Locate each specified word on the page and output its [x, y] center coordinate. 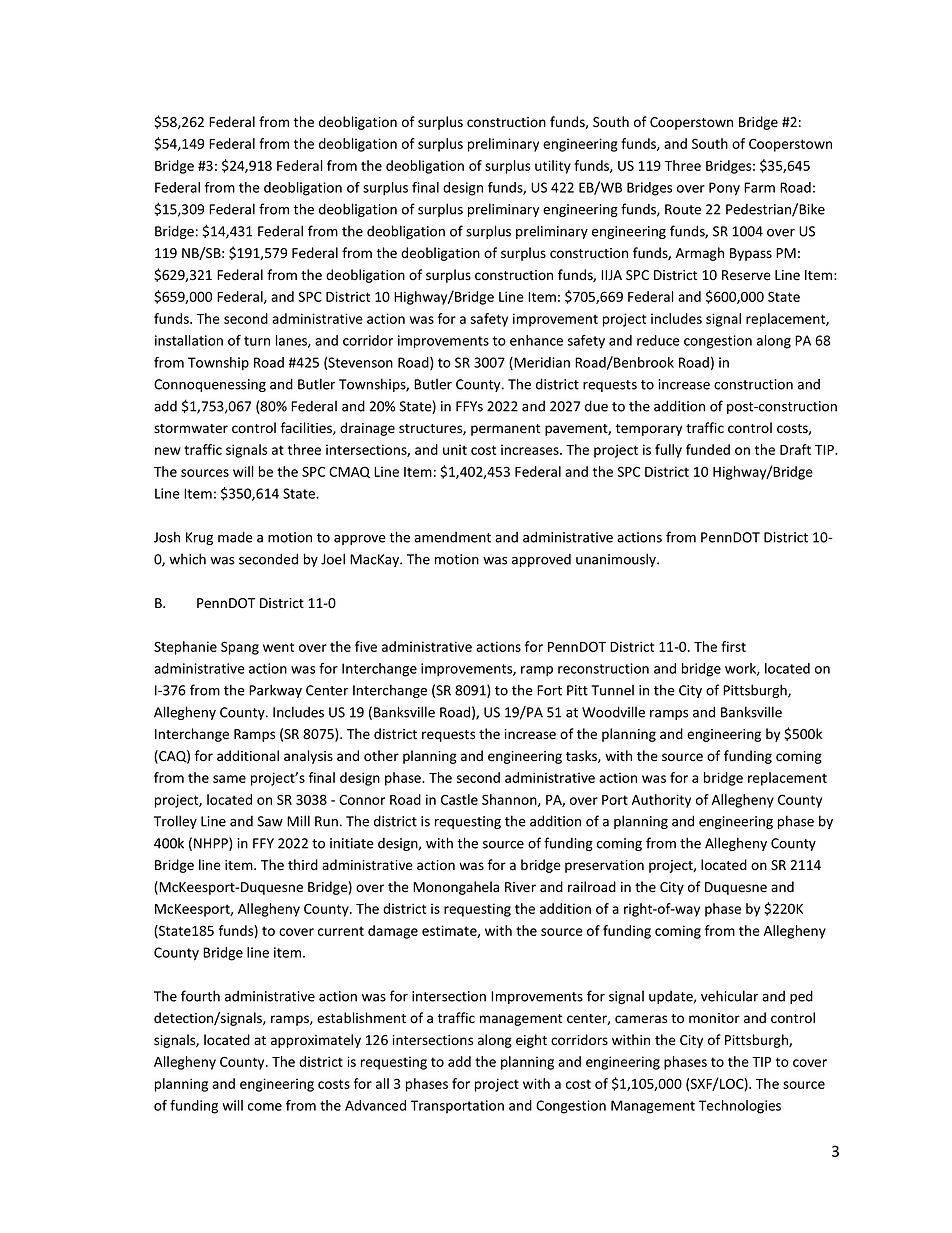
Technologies [740, 1107]
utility [553, 167]
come [265, 1107]
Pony [724, 189]
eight [531, 1041]
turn [257, 341]
